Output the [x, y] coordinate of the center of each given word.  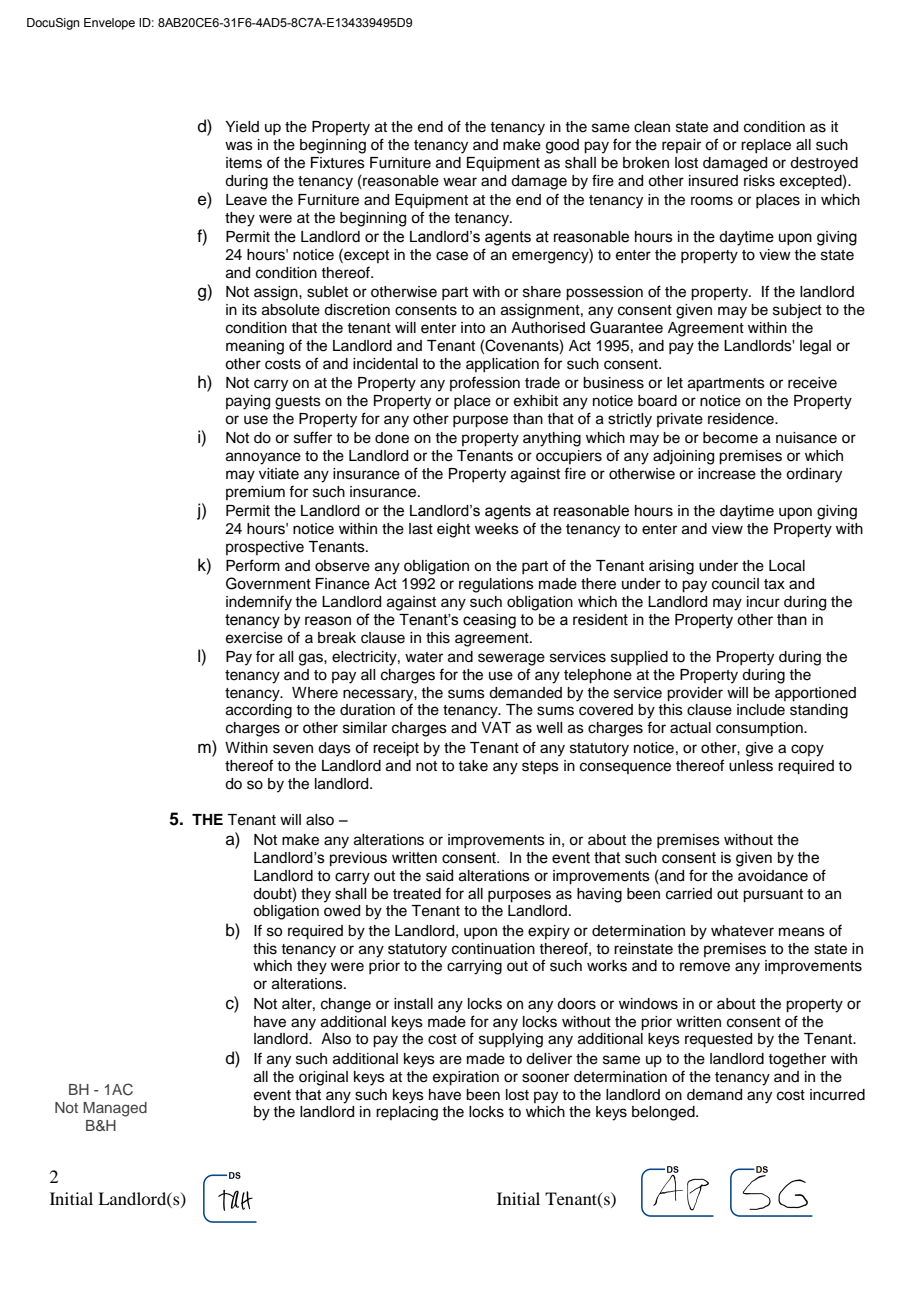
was [239, 146]
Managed [115, 1109]
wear [460, 182]
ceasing [489, 621]
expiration [466, 1078]
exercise [254, 638]
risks [759, 181]
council [735, 584]
